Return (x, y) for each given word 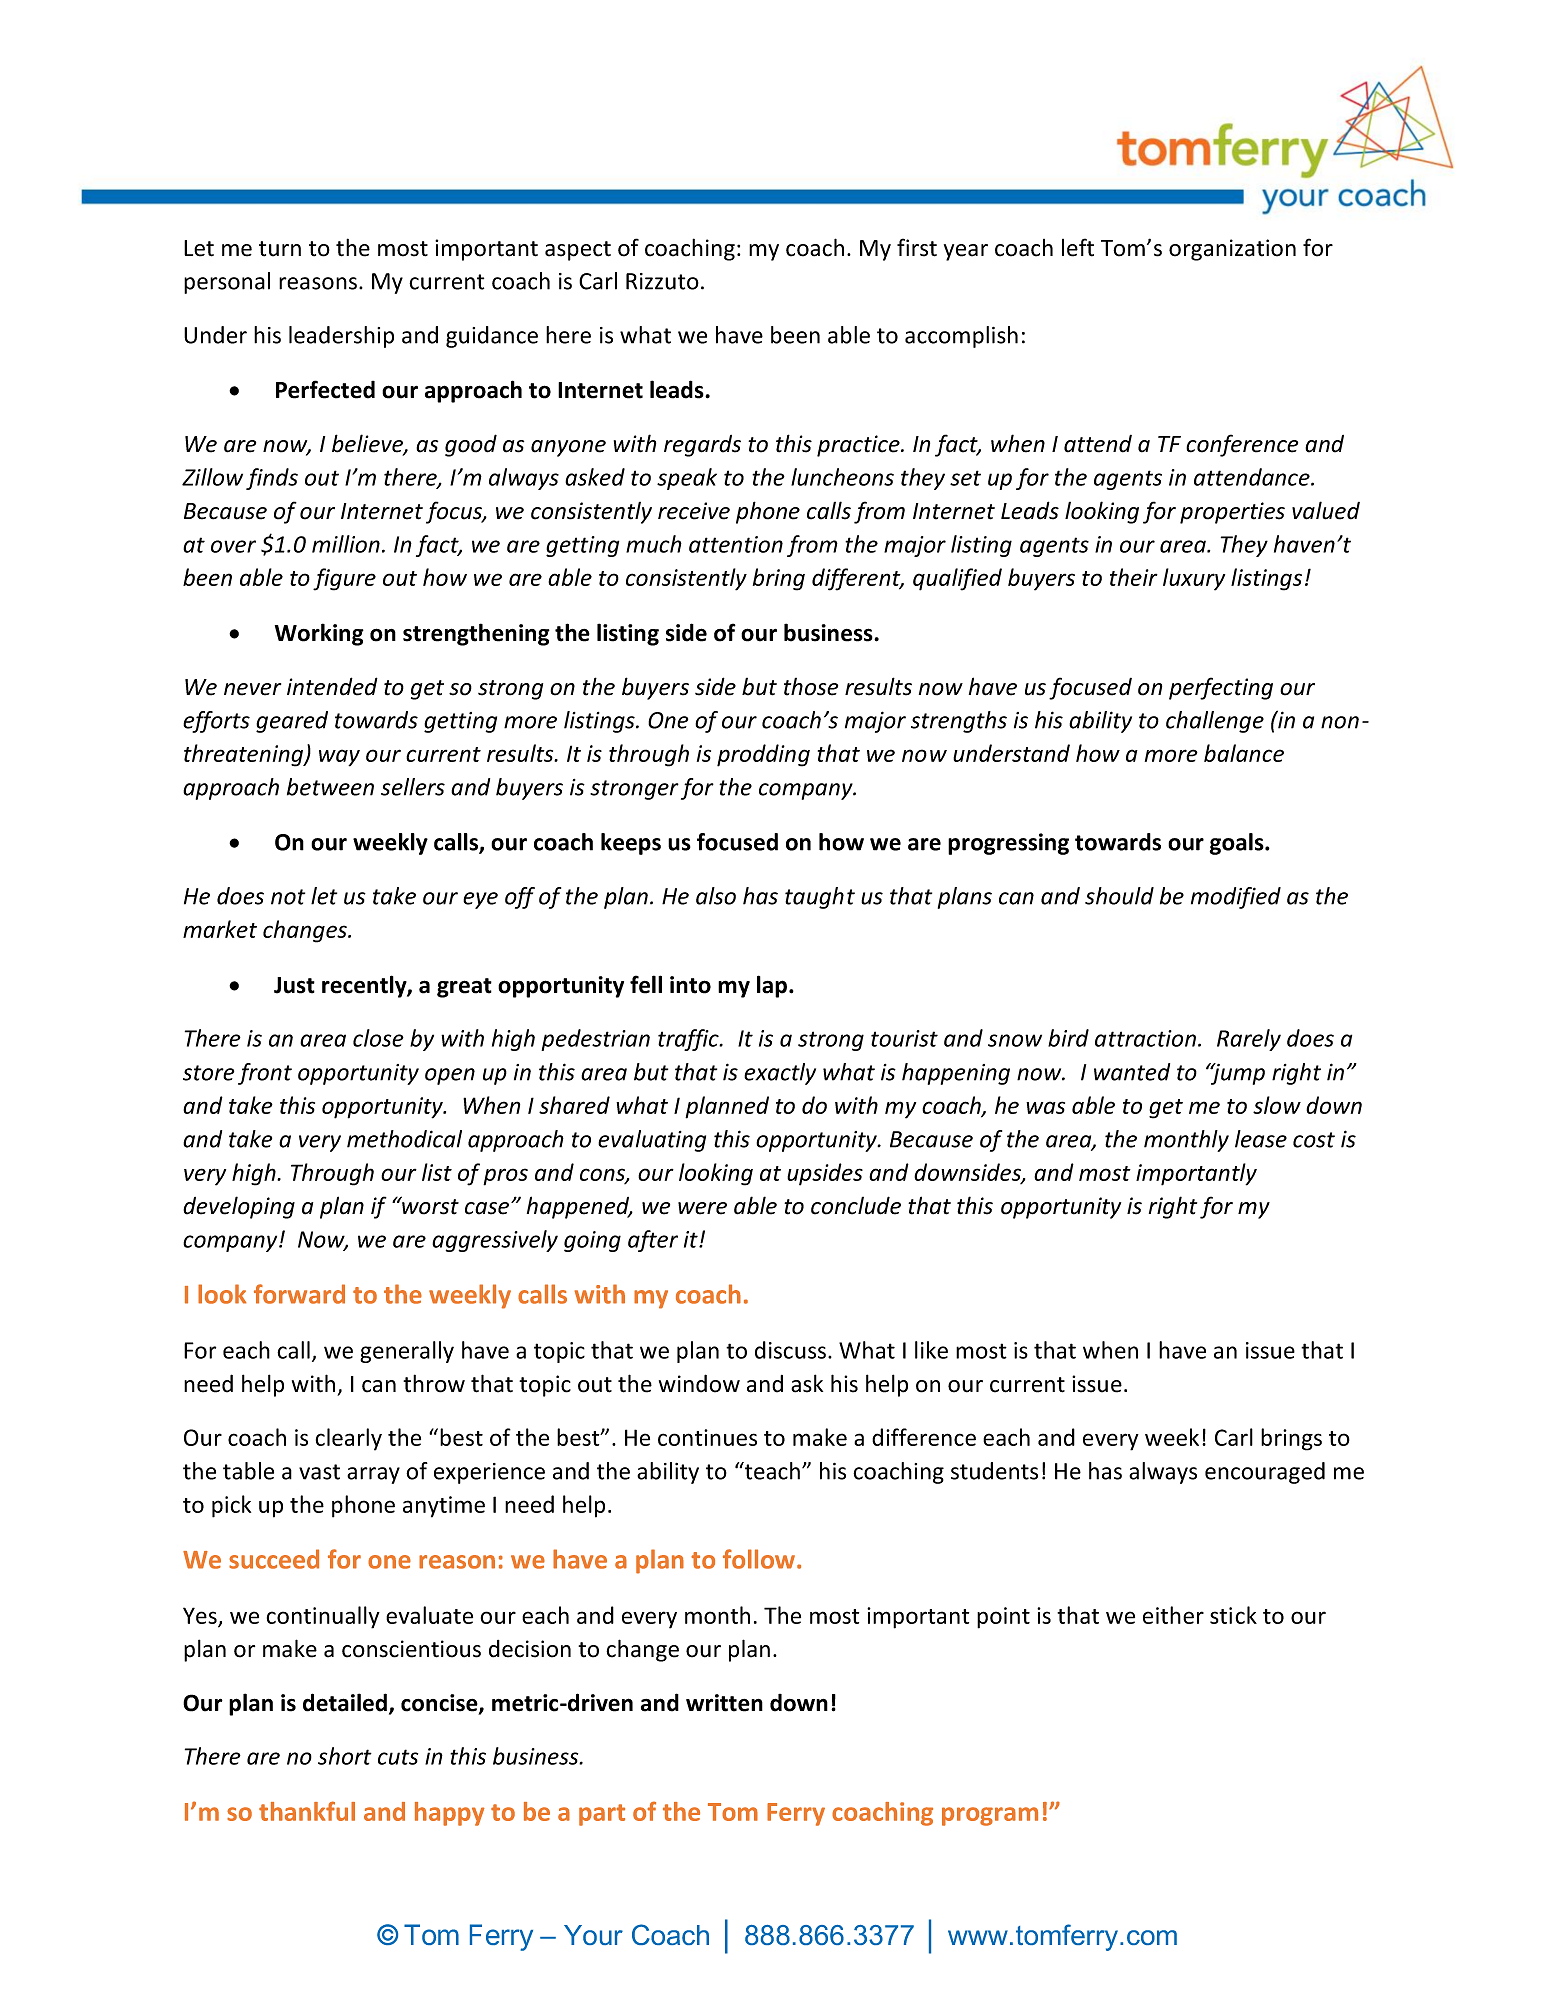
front (265, 1074)
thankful (307, 1811)
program (990, 1816)
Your (593, 1935)
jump (1237, 1074)
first (917, 247)
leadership (341, 337)
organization (1232, 250)
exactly (780, 1074)
